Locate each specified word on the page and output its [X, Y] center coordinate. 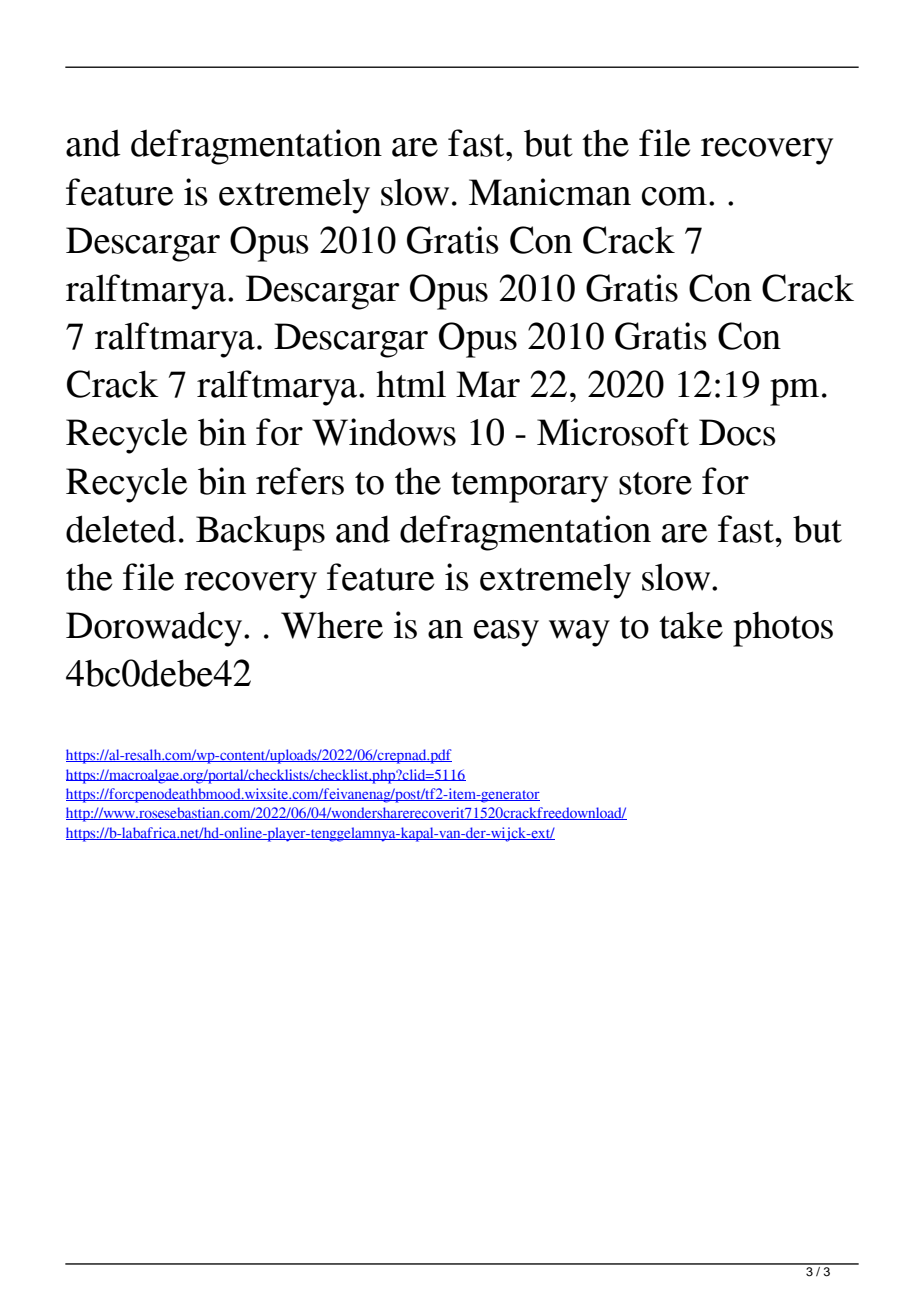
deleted [121, 529]
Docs [737, 432]
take [691, 625]
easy [506, 633]
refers [300, 481]
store [655, 483]
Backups [260, 533]
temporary [529, 487]
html [411, 384]
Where [332, 625]
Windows [384, 432]
